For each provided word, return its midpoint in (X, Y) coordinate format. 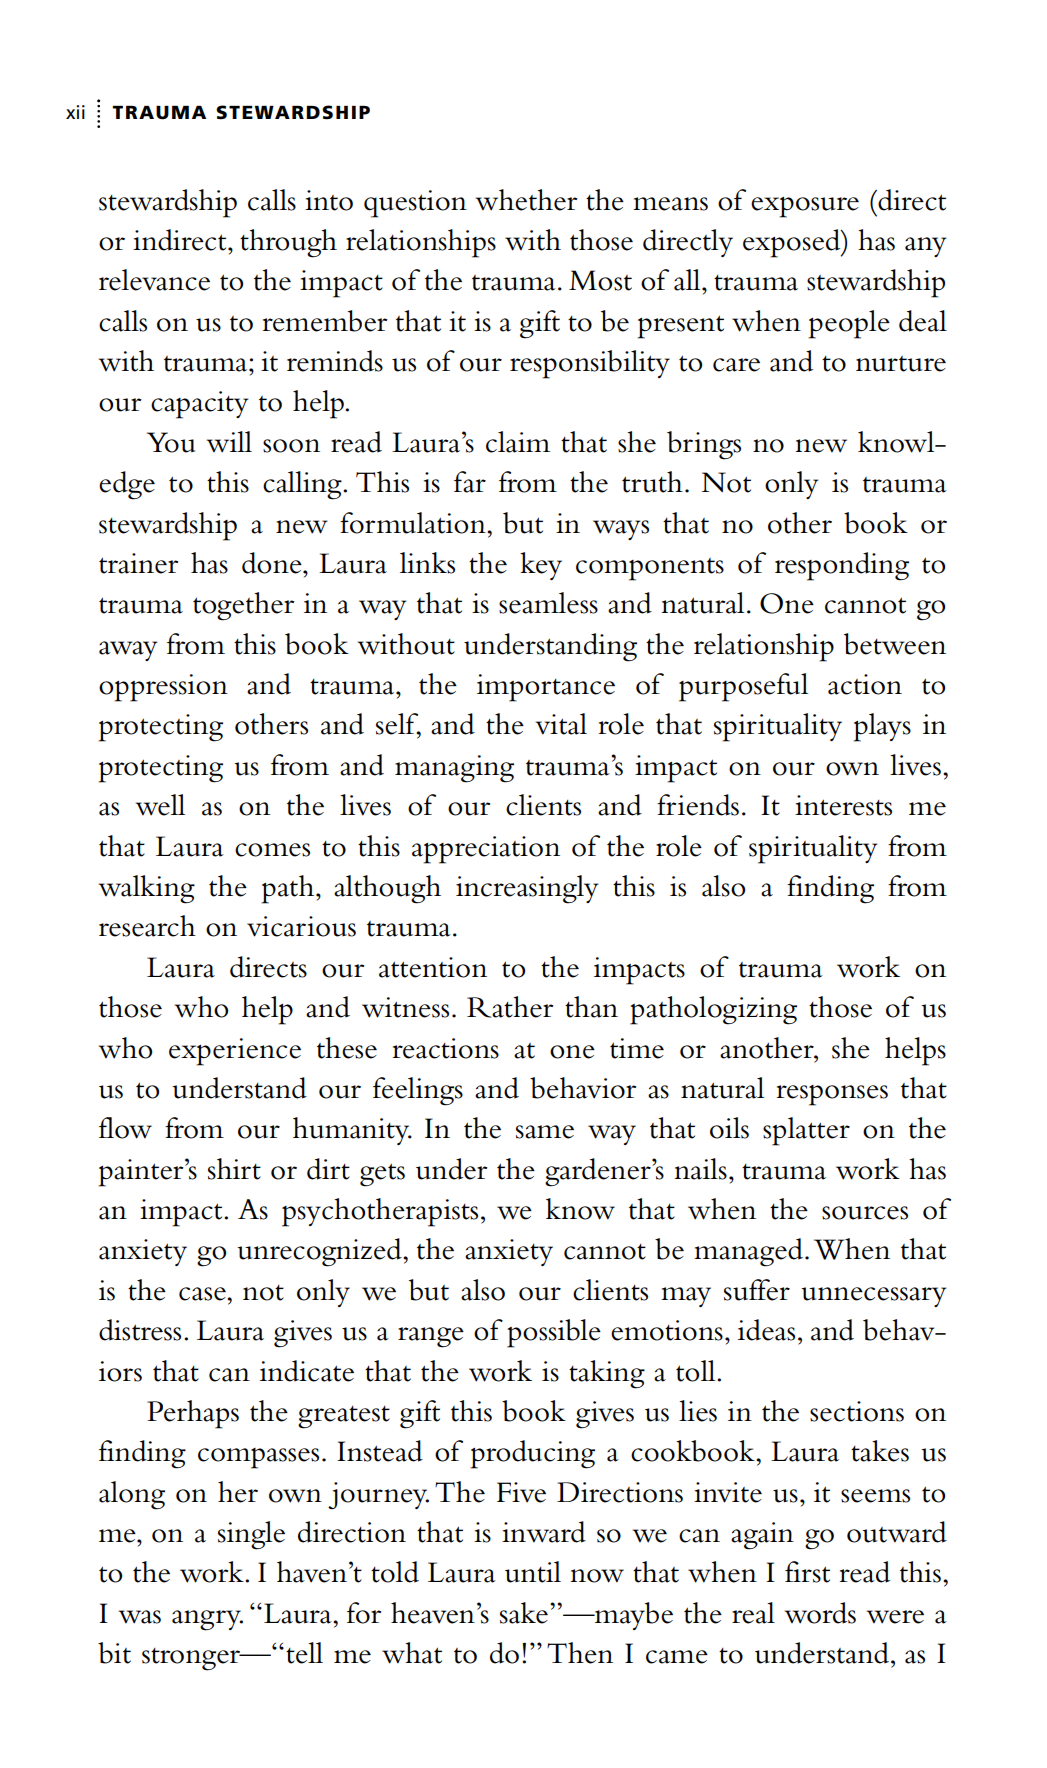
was (140, 1617)
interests (843, 805)
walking (147, 889)
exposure (805, 207)
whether (527, 200)
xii (75, 112)
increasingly (527, 889)
